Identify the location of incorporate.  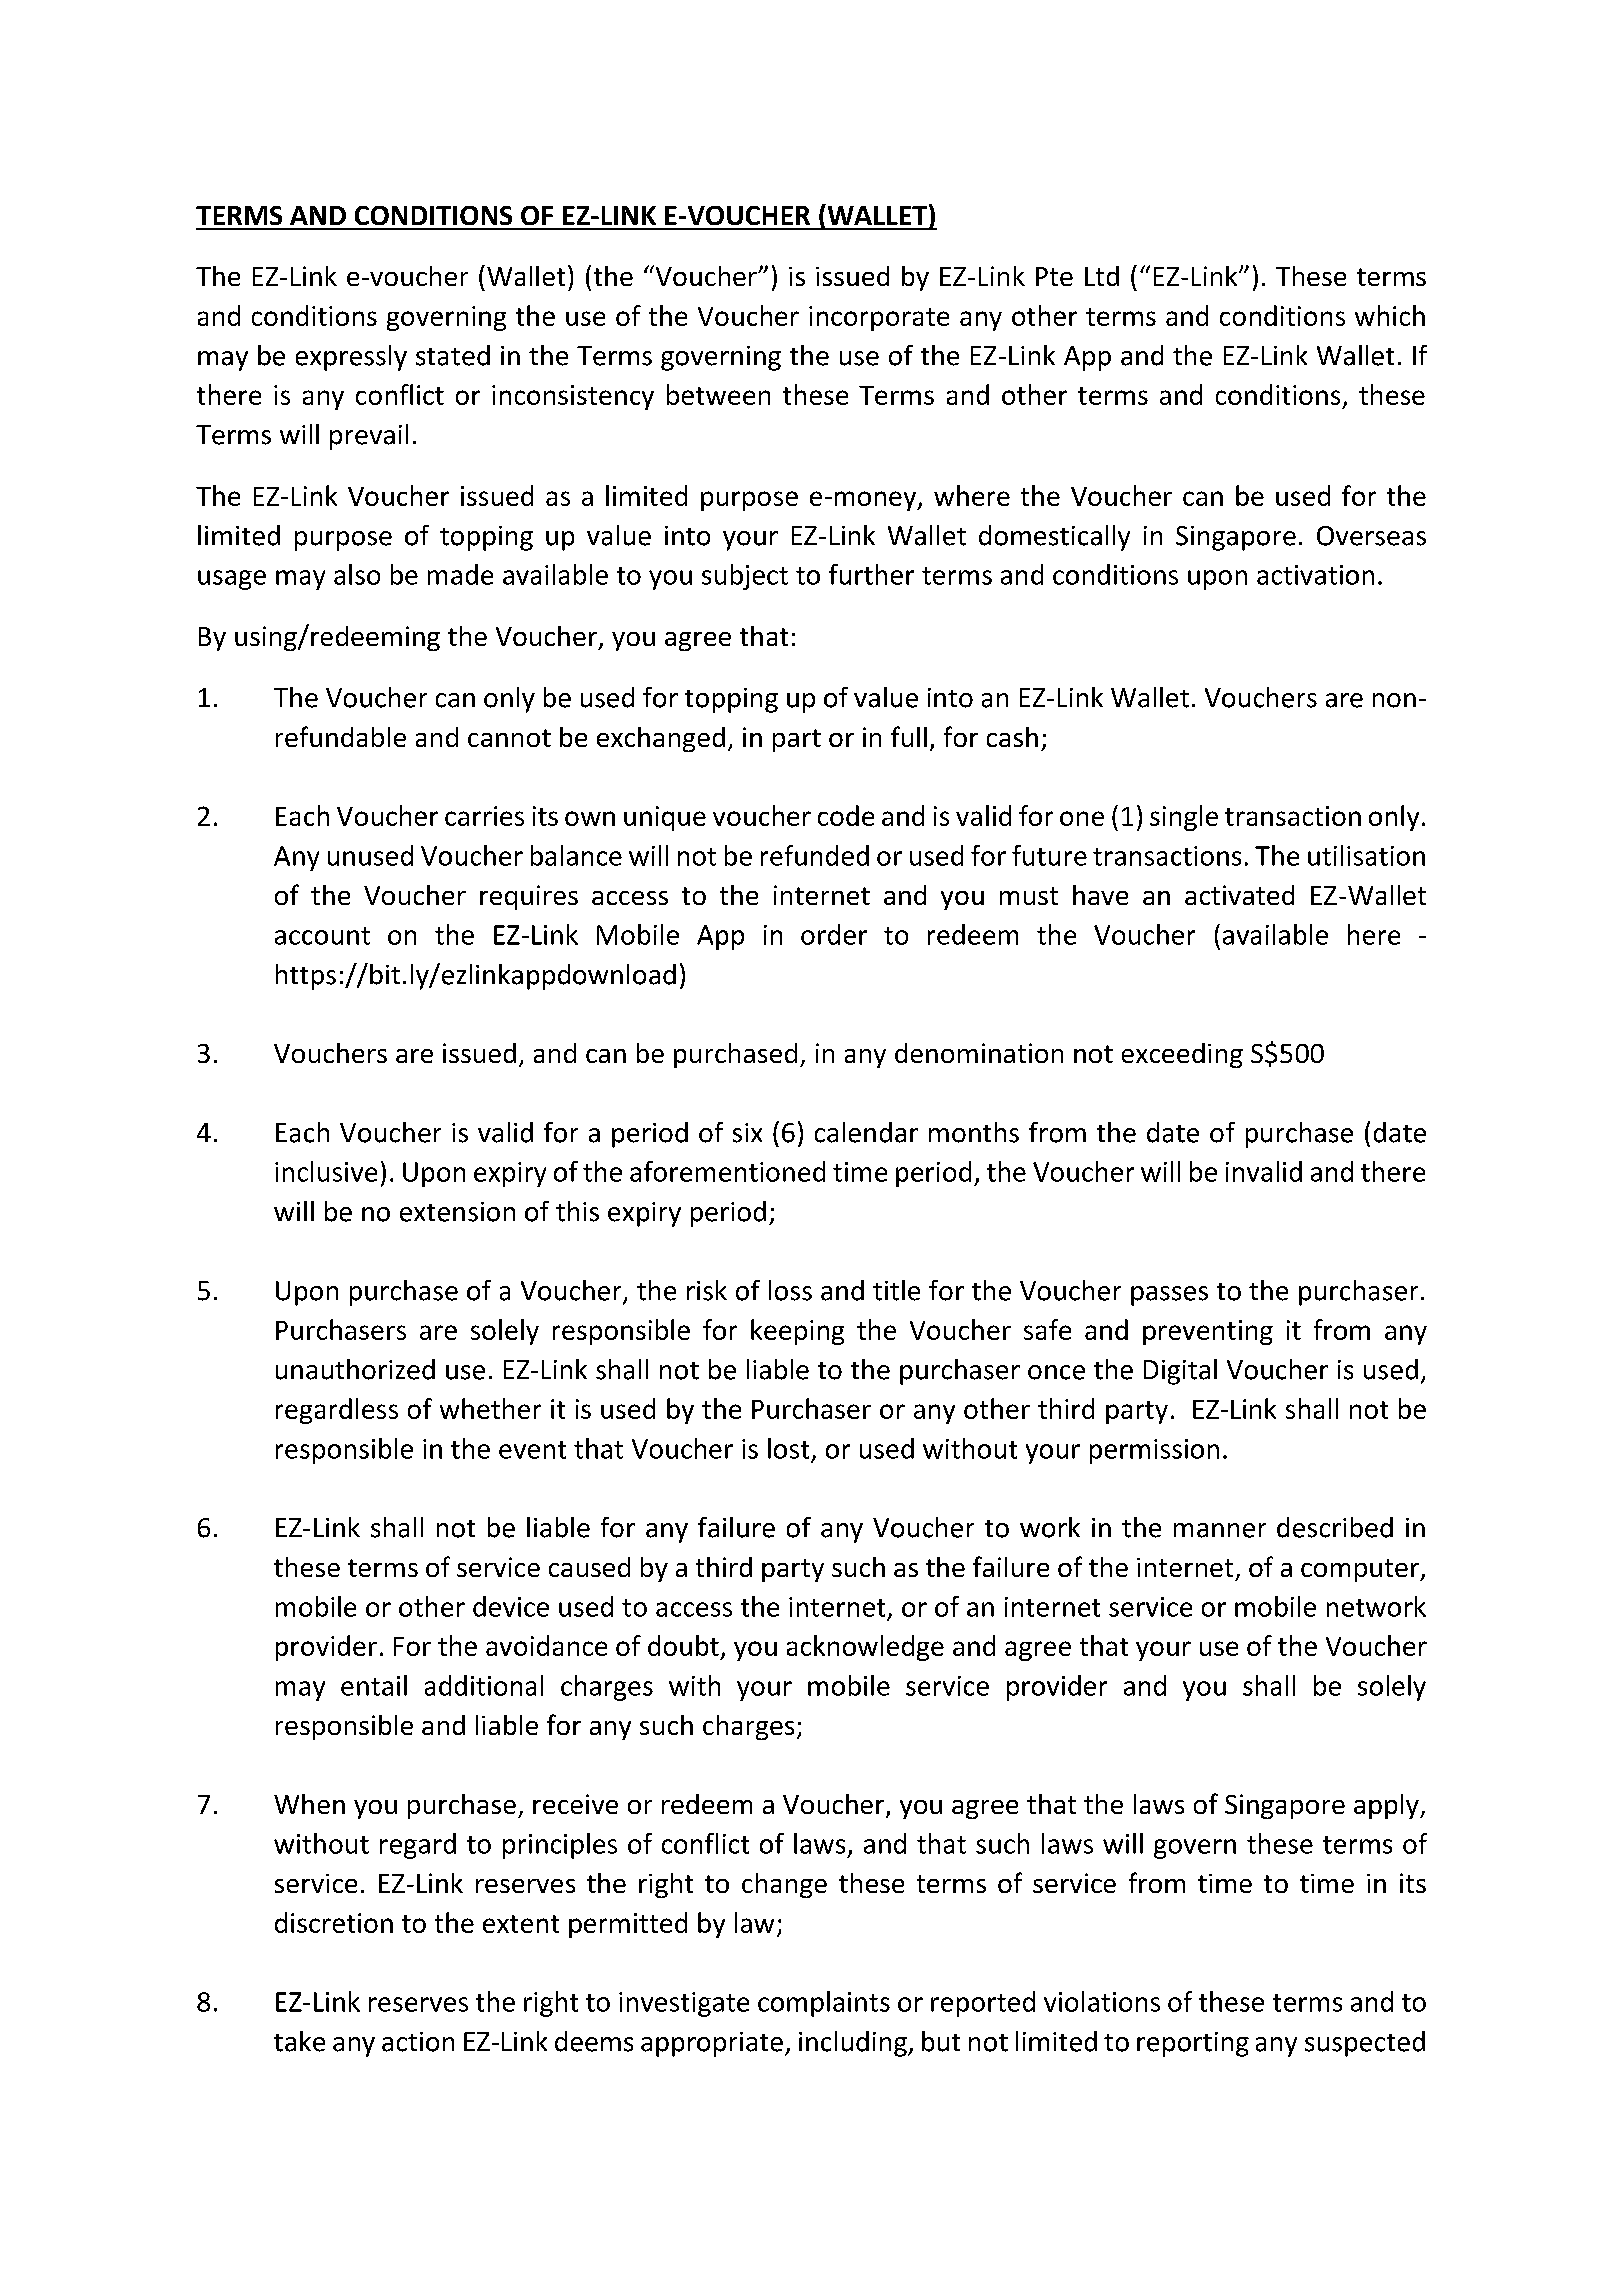
(879, 318).
